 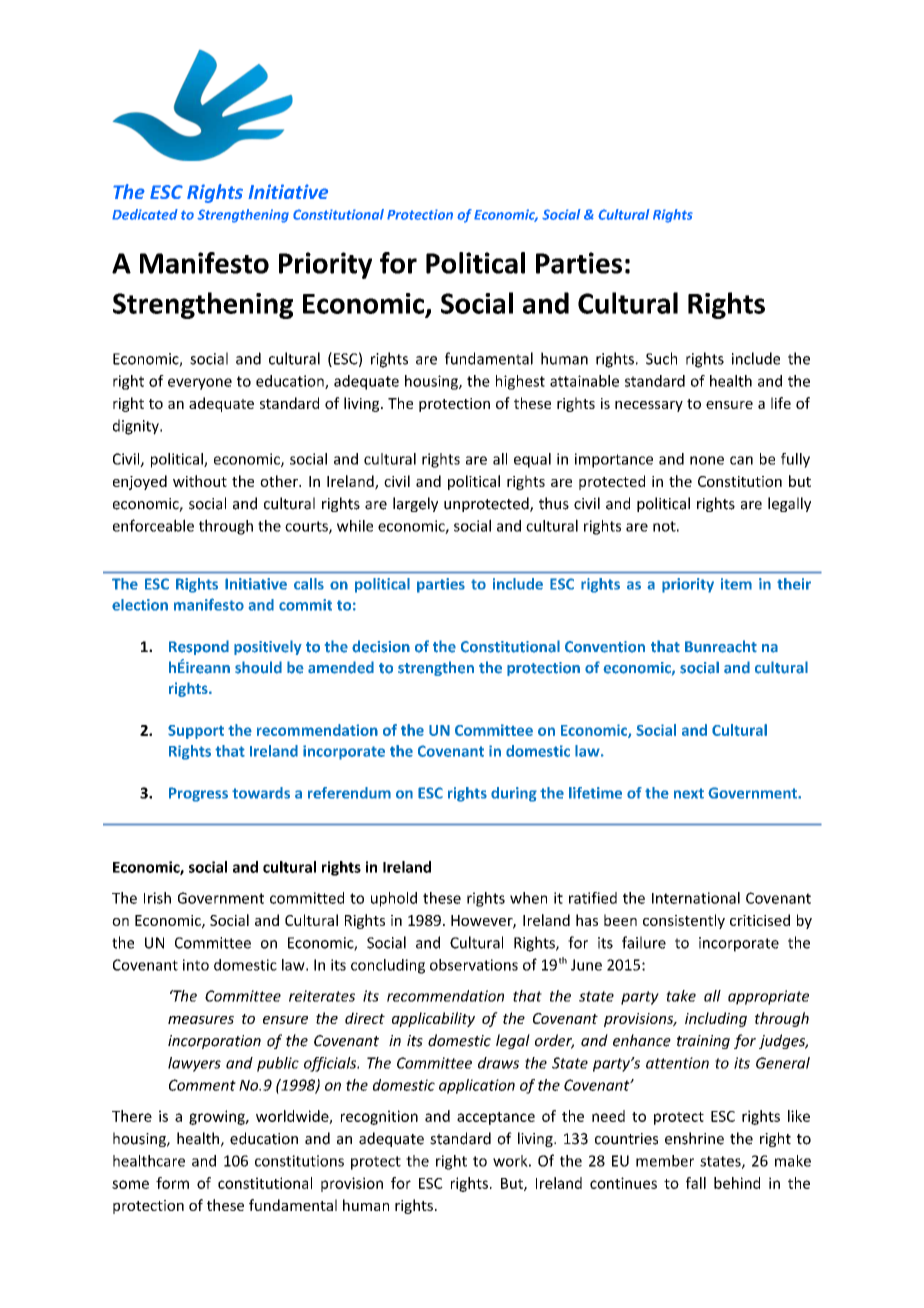 I want to click on consistently, so click(x=684, y=921).
